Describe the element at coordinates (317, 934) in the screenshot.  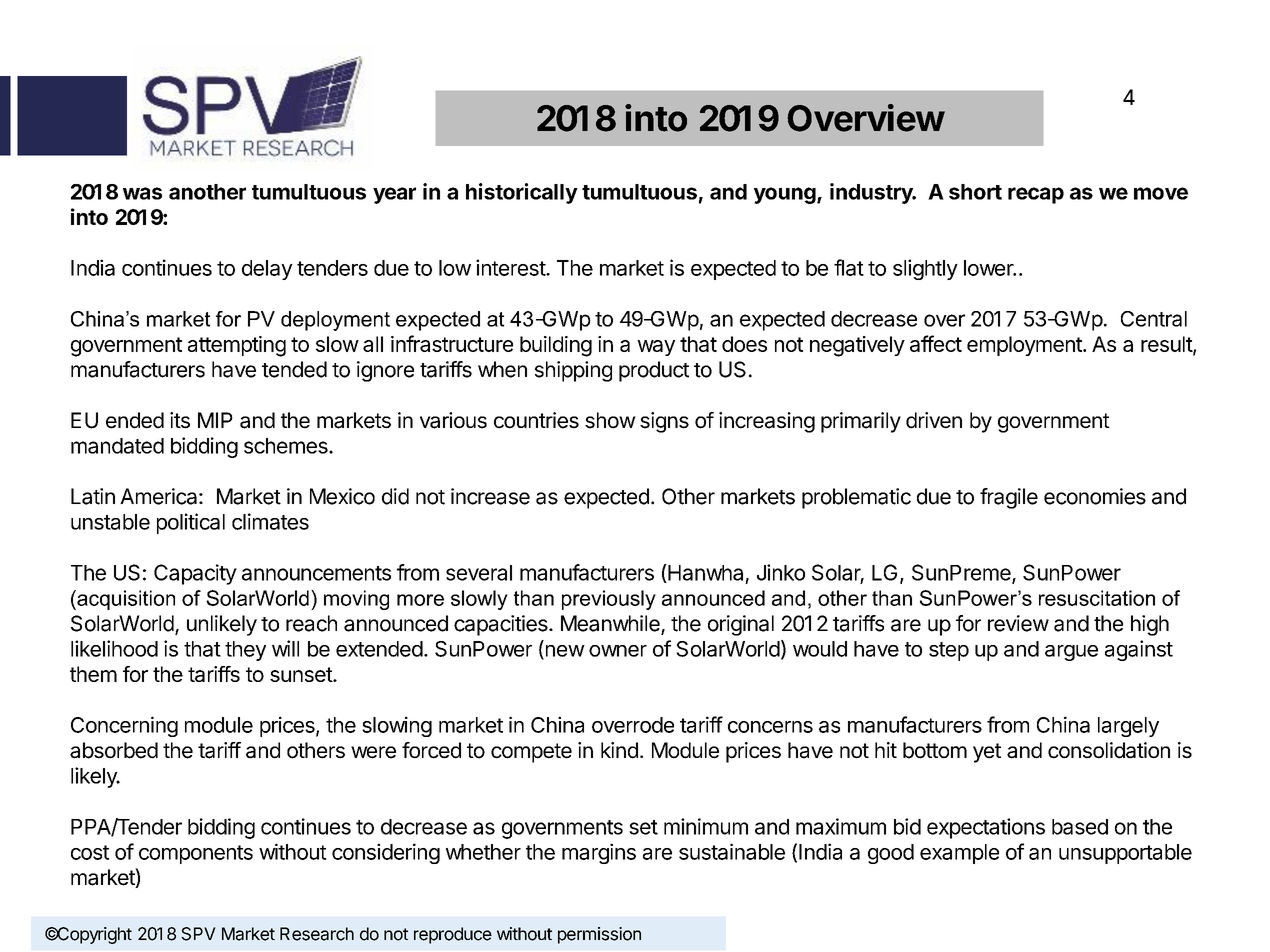
I see `Research` at that location.
